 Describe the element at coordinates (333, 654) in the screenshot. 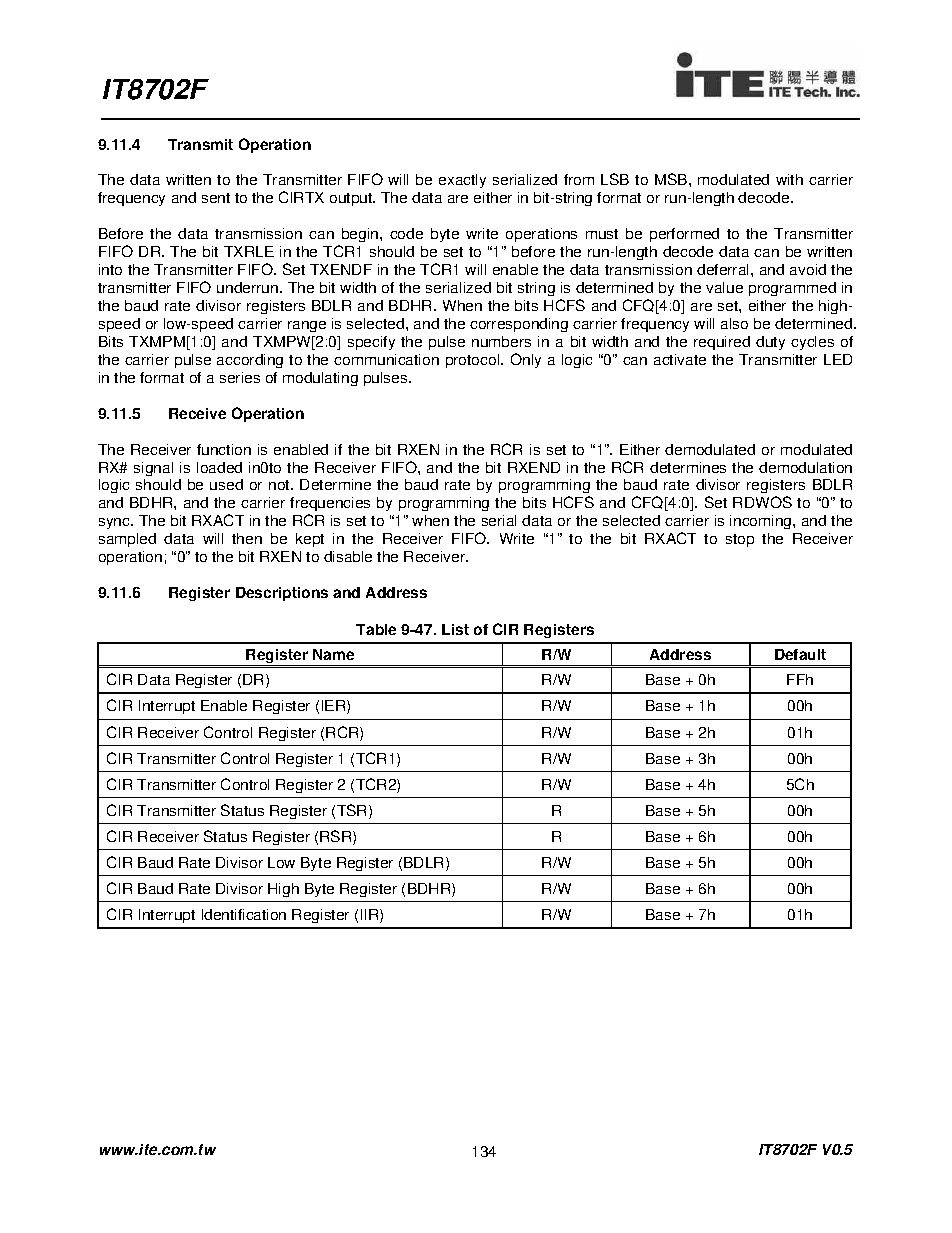

I see `Name` at that location.
